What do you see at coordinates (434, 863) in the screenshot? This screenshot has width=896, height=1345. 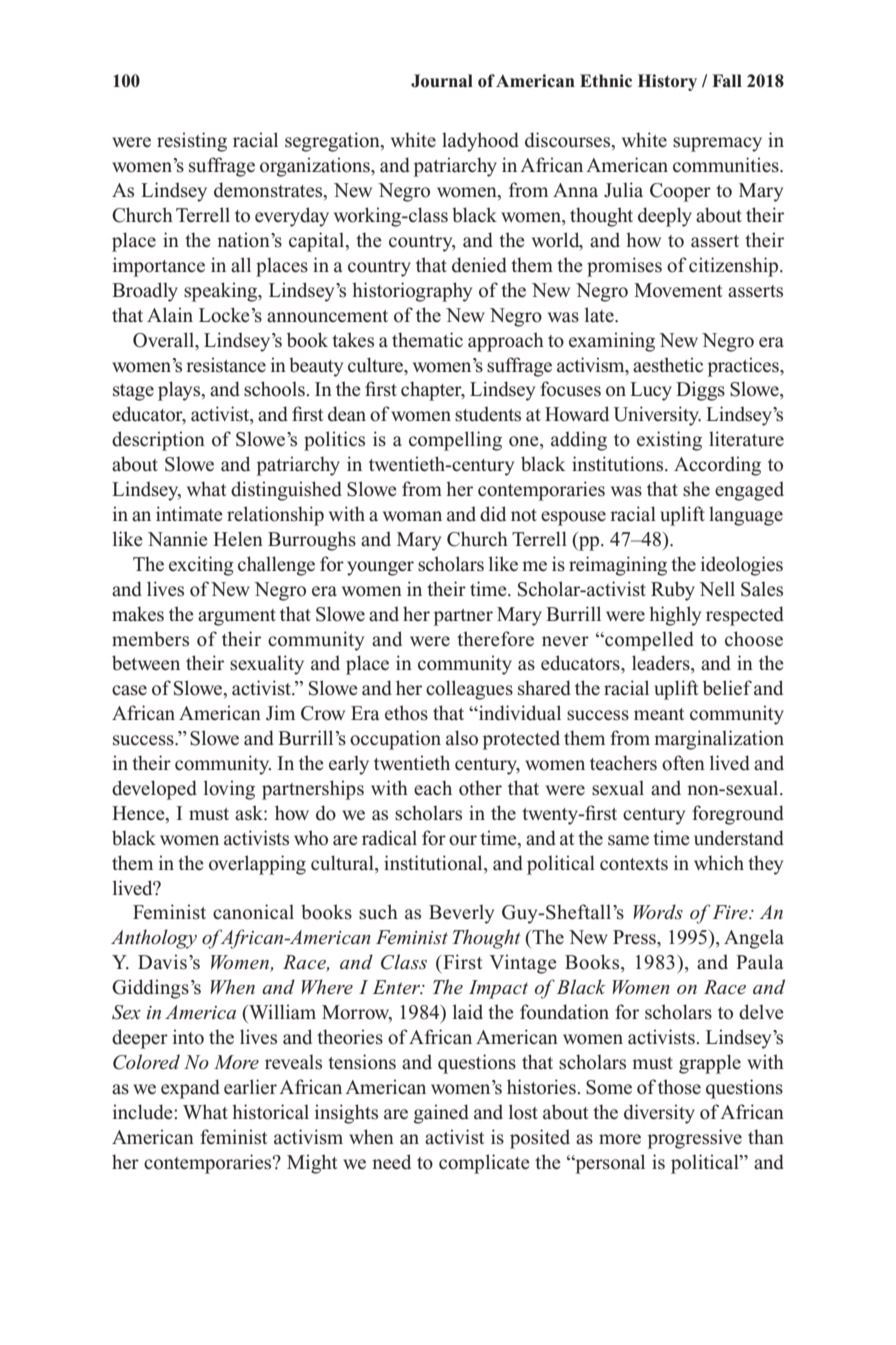 I see `institutional` at bounding box center [434, 863].
